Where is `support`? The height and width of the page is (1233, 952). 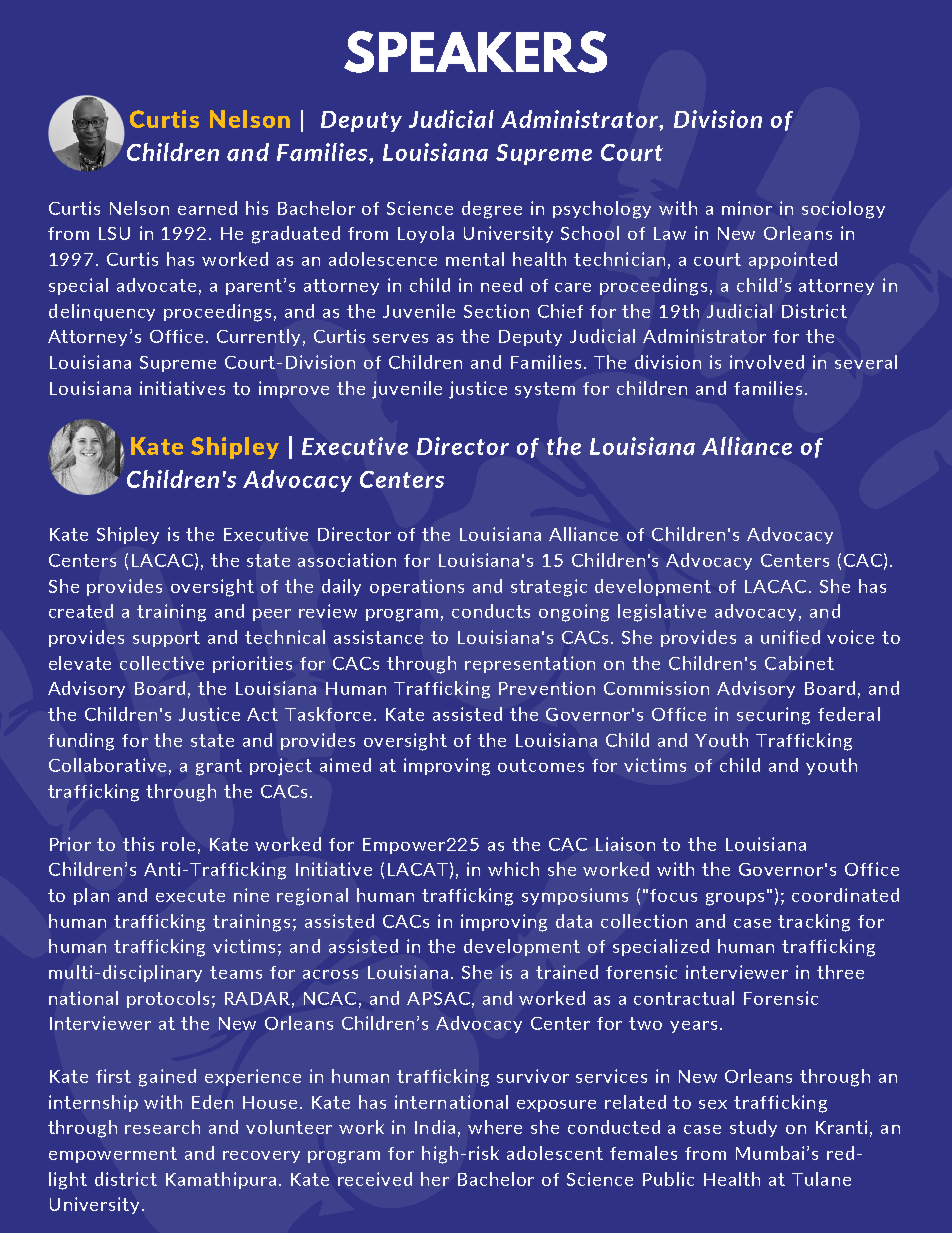 support is located at coordinates (166, 639).
